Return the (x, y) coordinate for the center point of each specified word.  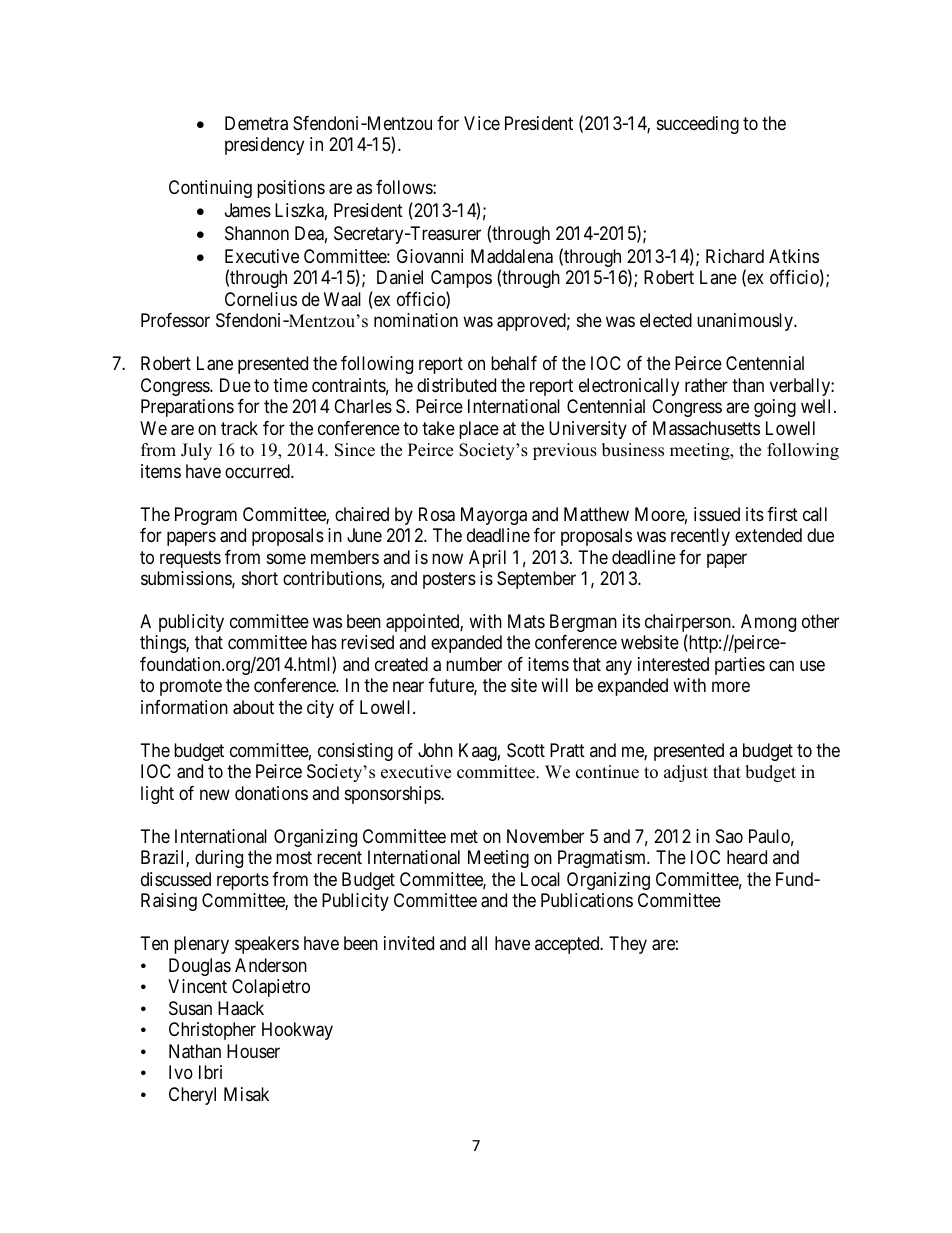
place (479, 430)
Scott (526, 750)
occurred (258, 471)
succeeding (698, 125)
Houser (253, 1051)
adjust (686, 773)
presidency (264, 146)
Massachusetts (706, 428)
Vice (482, 123)
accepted (568, 945)
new (215, 794)
